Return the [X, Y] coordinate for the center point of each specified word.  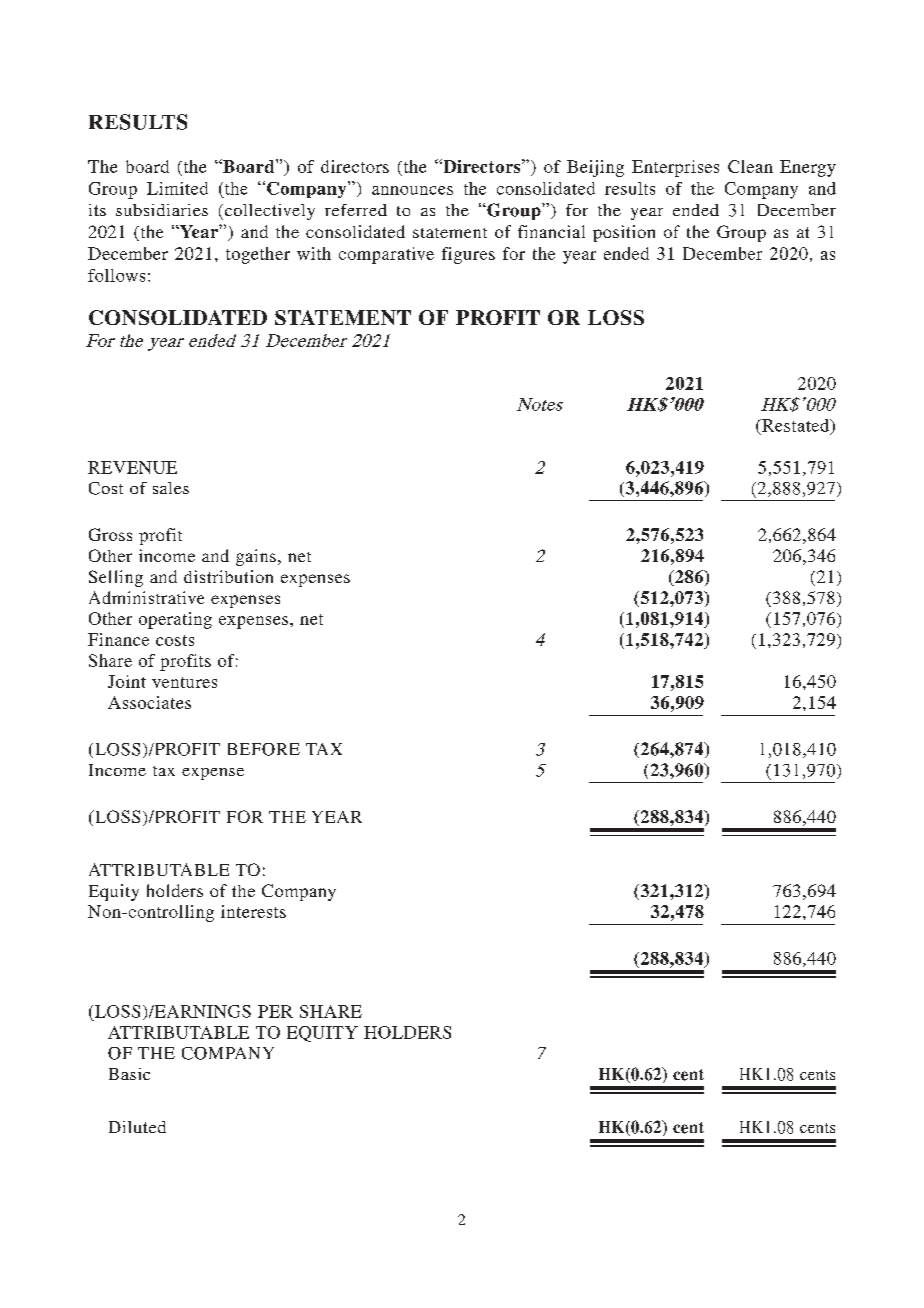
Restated [796, 426]
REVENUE [132, 467]
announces [412, 190]
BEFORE [264, 749]
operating [175, 620]
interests [253, 911]
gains [256, 557]
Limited [177, 188]
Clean [750, 166]
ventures [184, 682]
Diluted [137, 1127]
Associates [149, 702]
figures [468, 255]
